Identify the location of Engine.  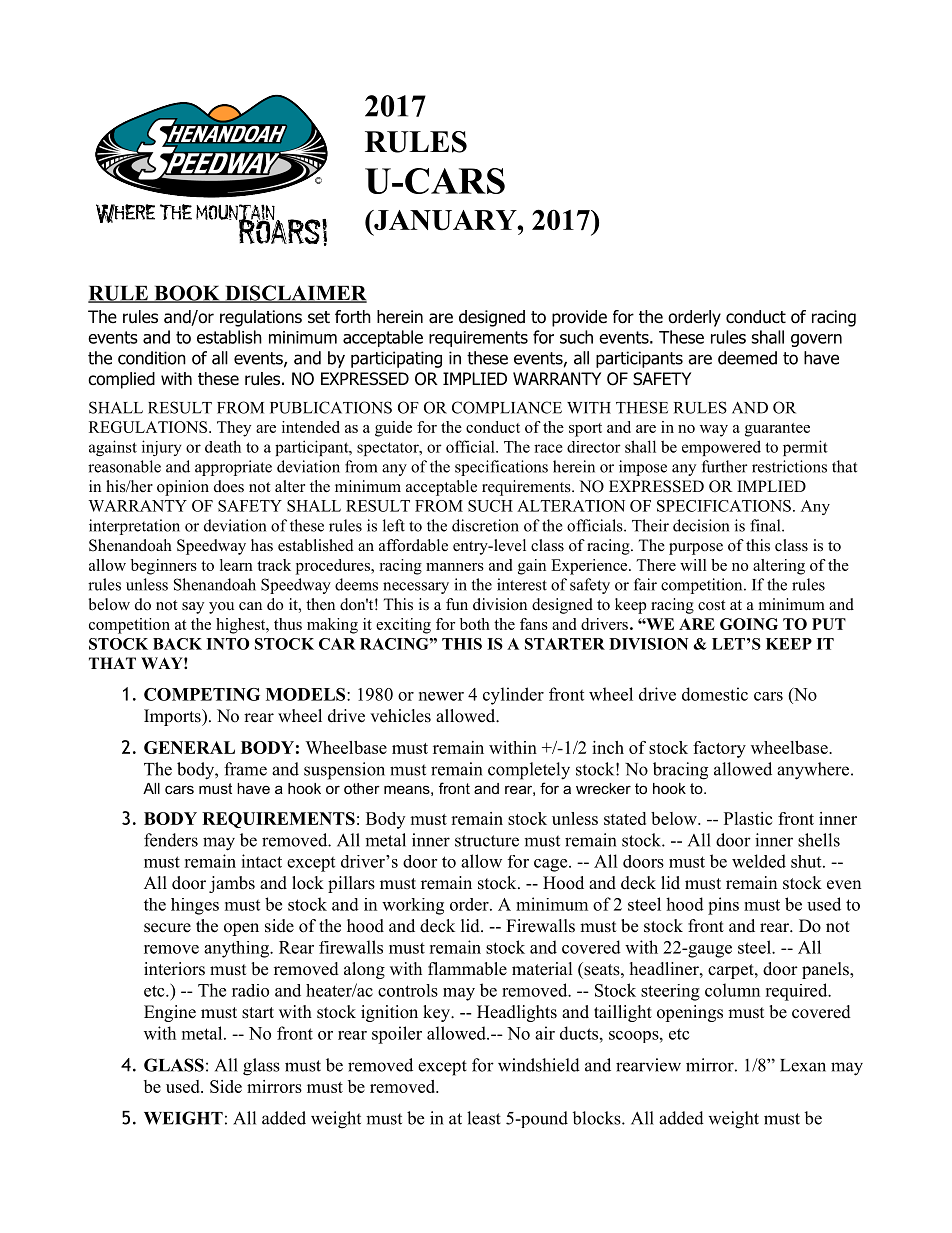
(170, 1013).
